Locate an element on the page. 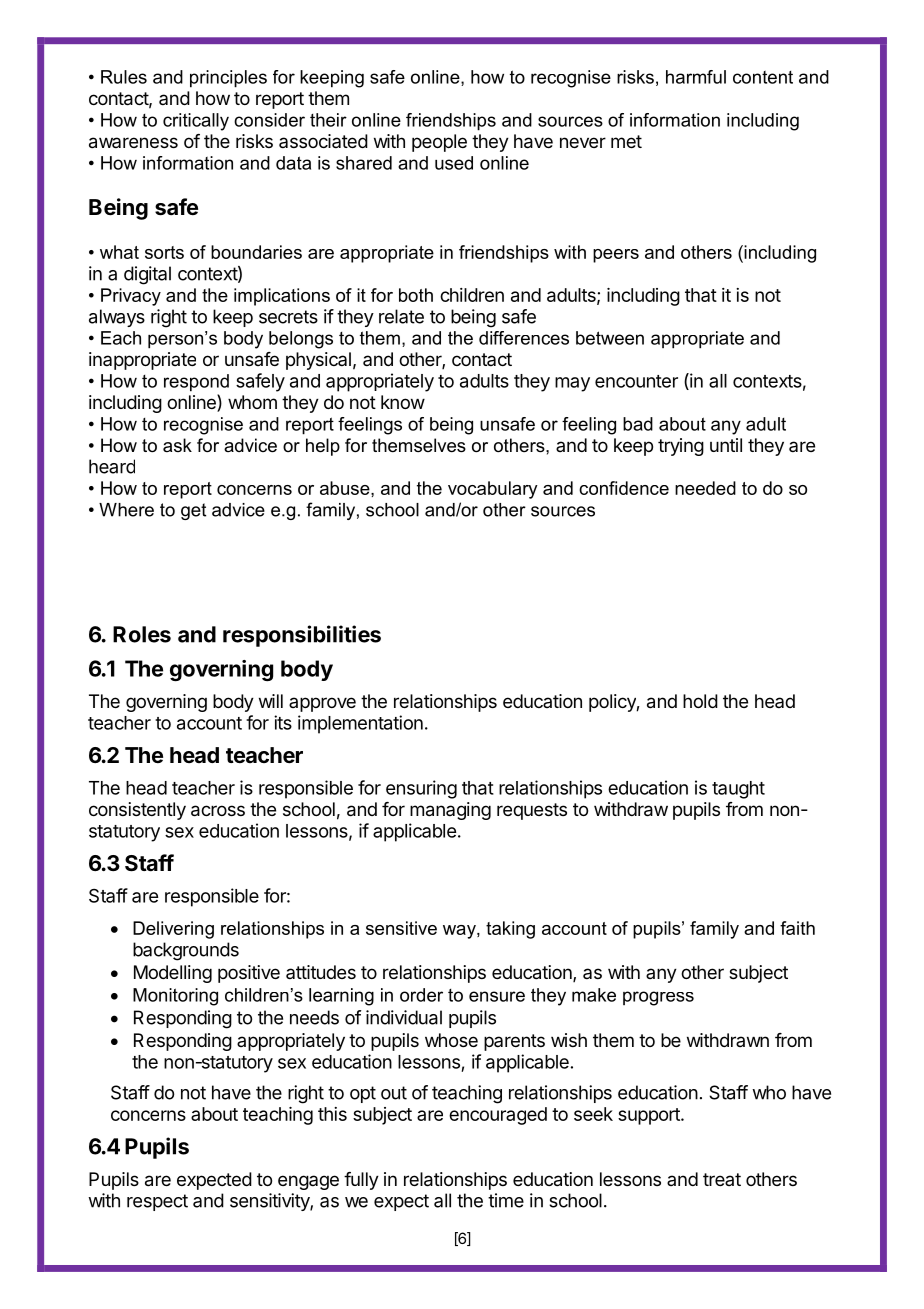 This page has height=1309, width=924. implementation is located at coordinates (360, 724).
